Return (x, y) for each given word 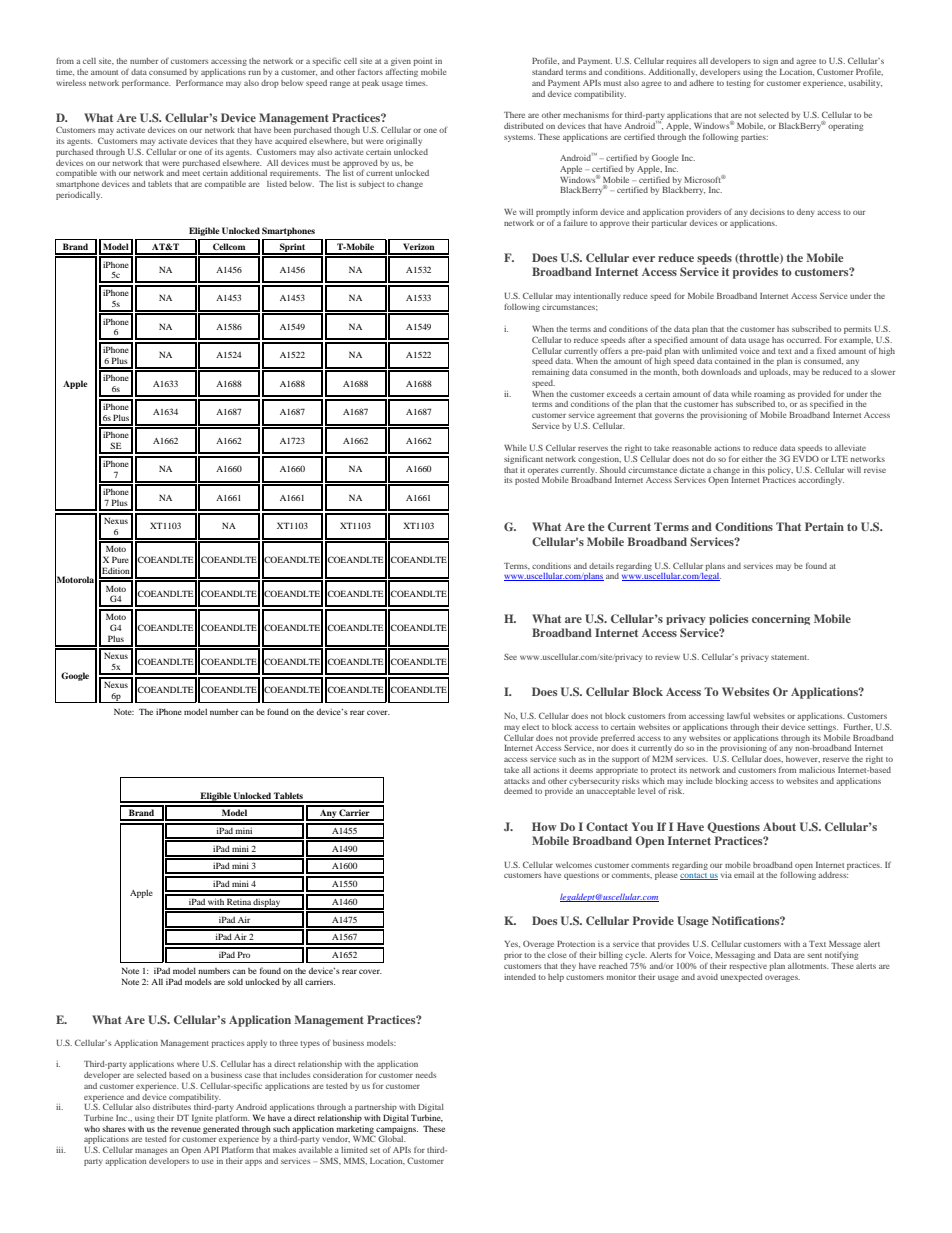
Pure (120, 559)
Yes (512, 944)
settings (823, 728)
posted (527, 481)
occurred (804, 340)
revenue (186, 1129)
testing (739, 84)
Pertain (824, 526)
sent (815, 955)
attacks (516, 781)
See (510, 656)
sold (235, 981)
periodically (79, 196)
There (514, 115)
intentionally (597, 297)
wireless (71, 83)
